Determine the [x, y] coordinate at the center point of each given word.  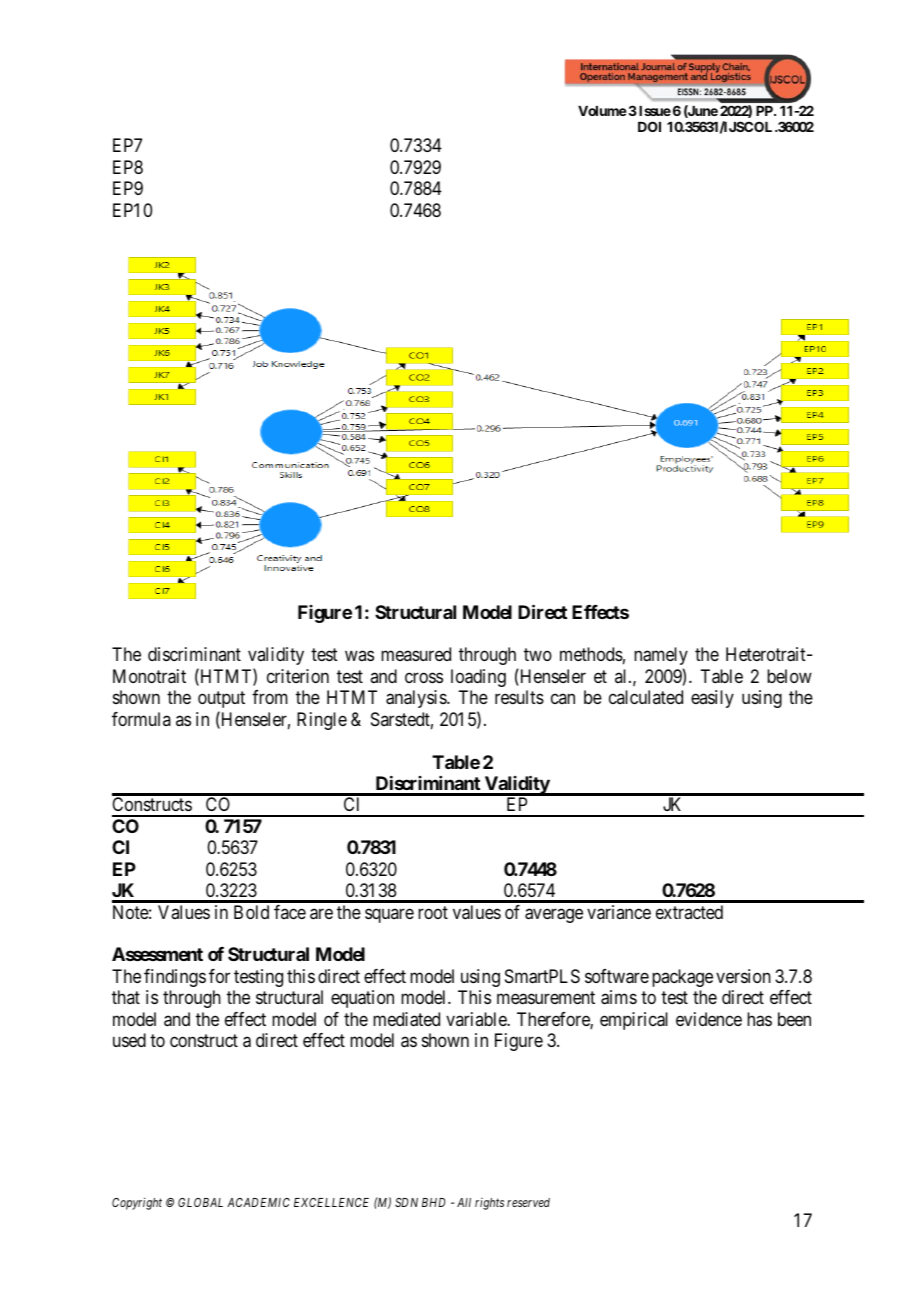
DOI [649, 126]
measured [416, 654]
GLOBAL [200, 1202]
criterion [298, 676]
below [789, 676]
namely [661, 656]
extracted [689, 912]
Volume [602, 111]
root [433, 912]
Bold [251, 912]
